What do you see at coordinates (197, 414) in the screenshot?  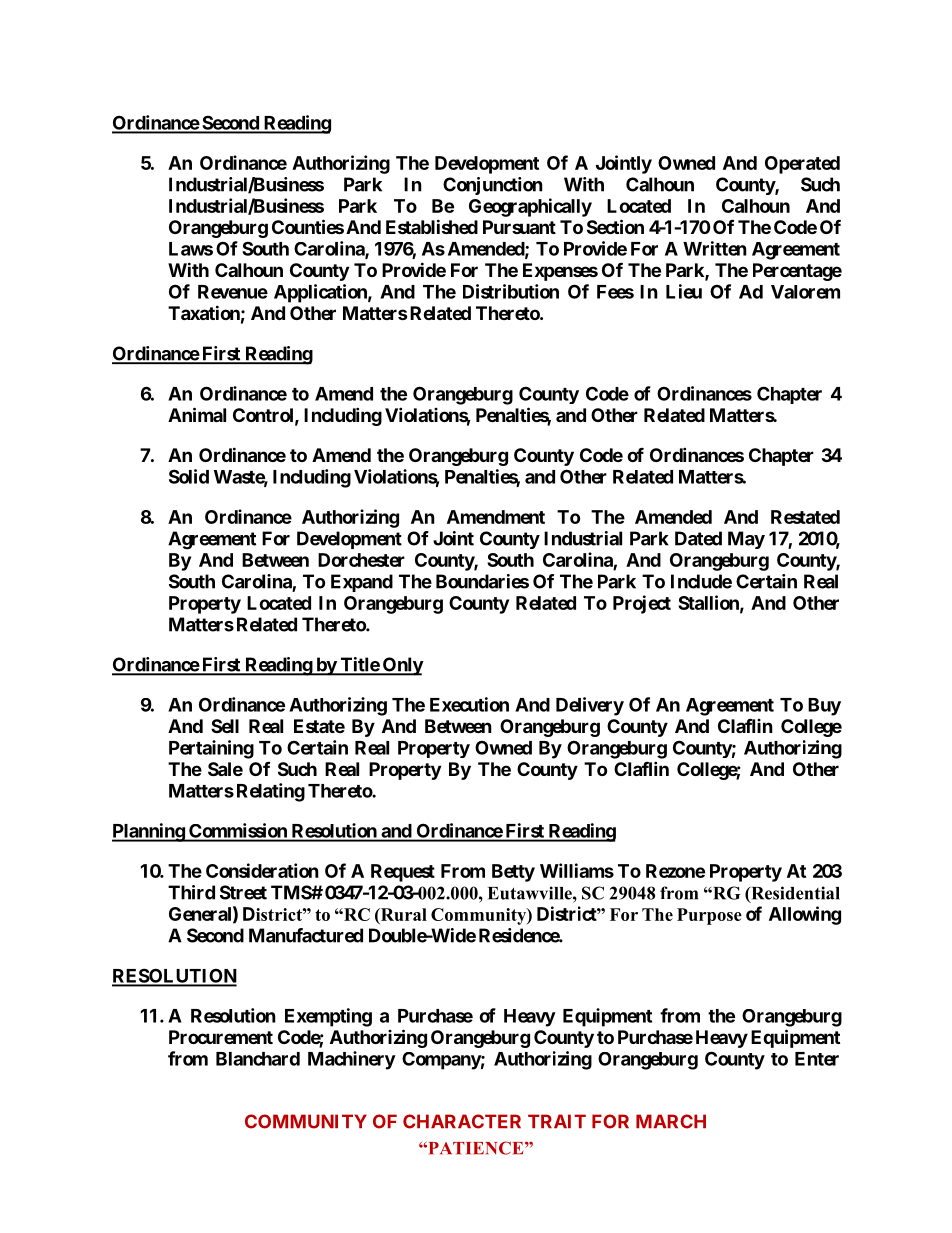 I see `Animal` at bounding box center [197, 414].
